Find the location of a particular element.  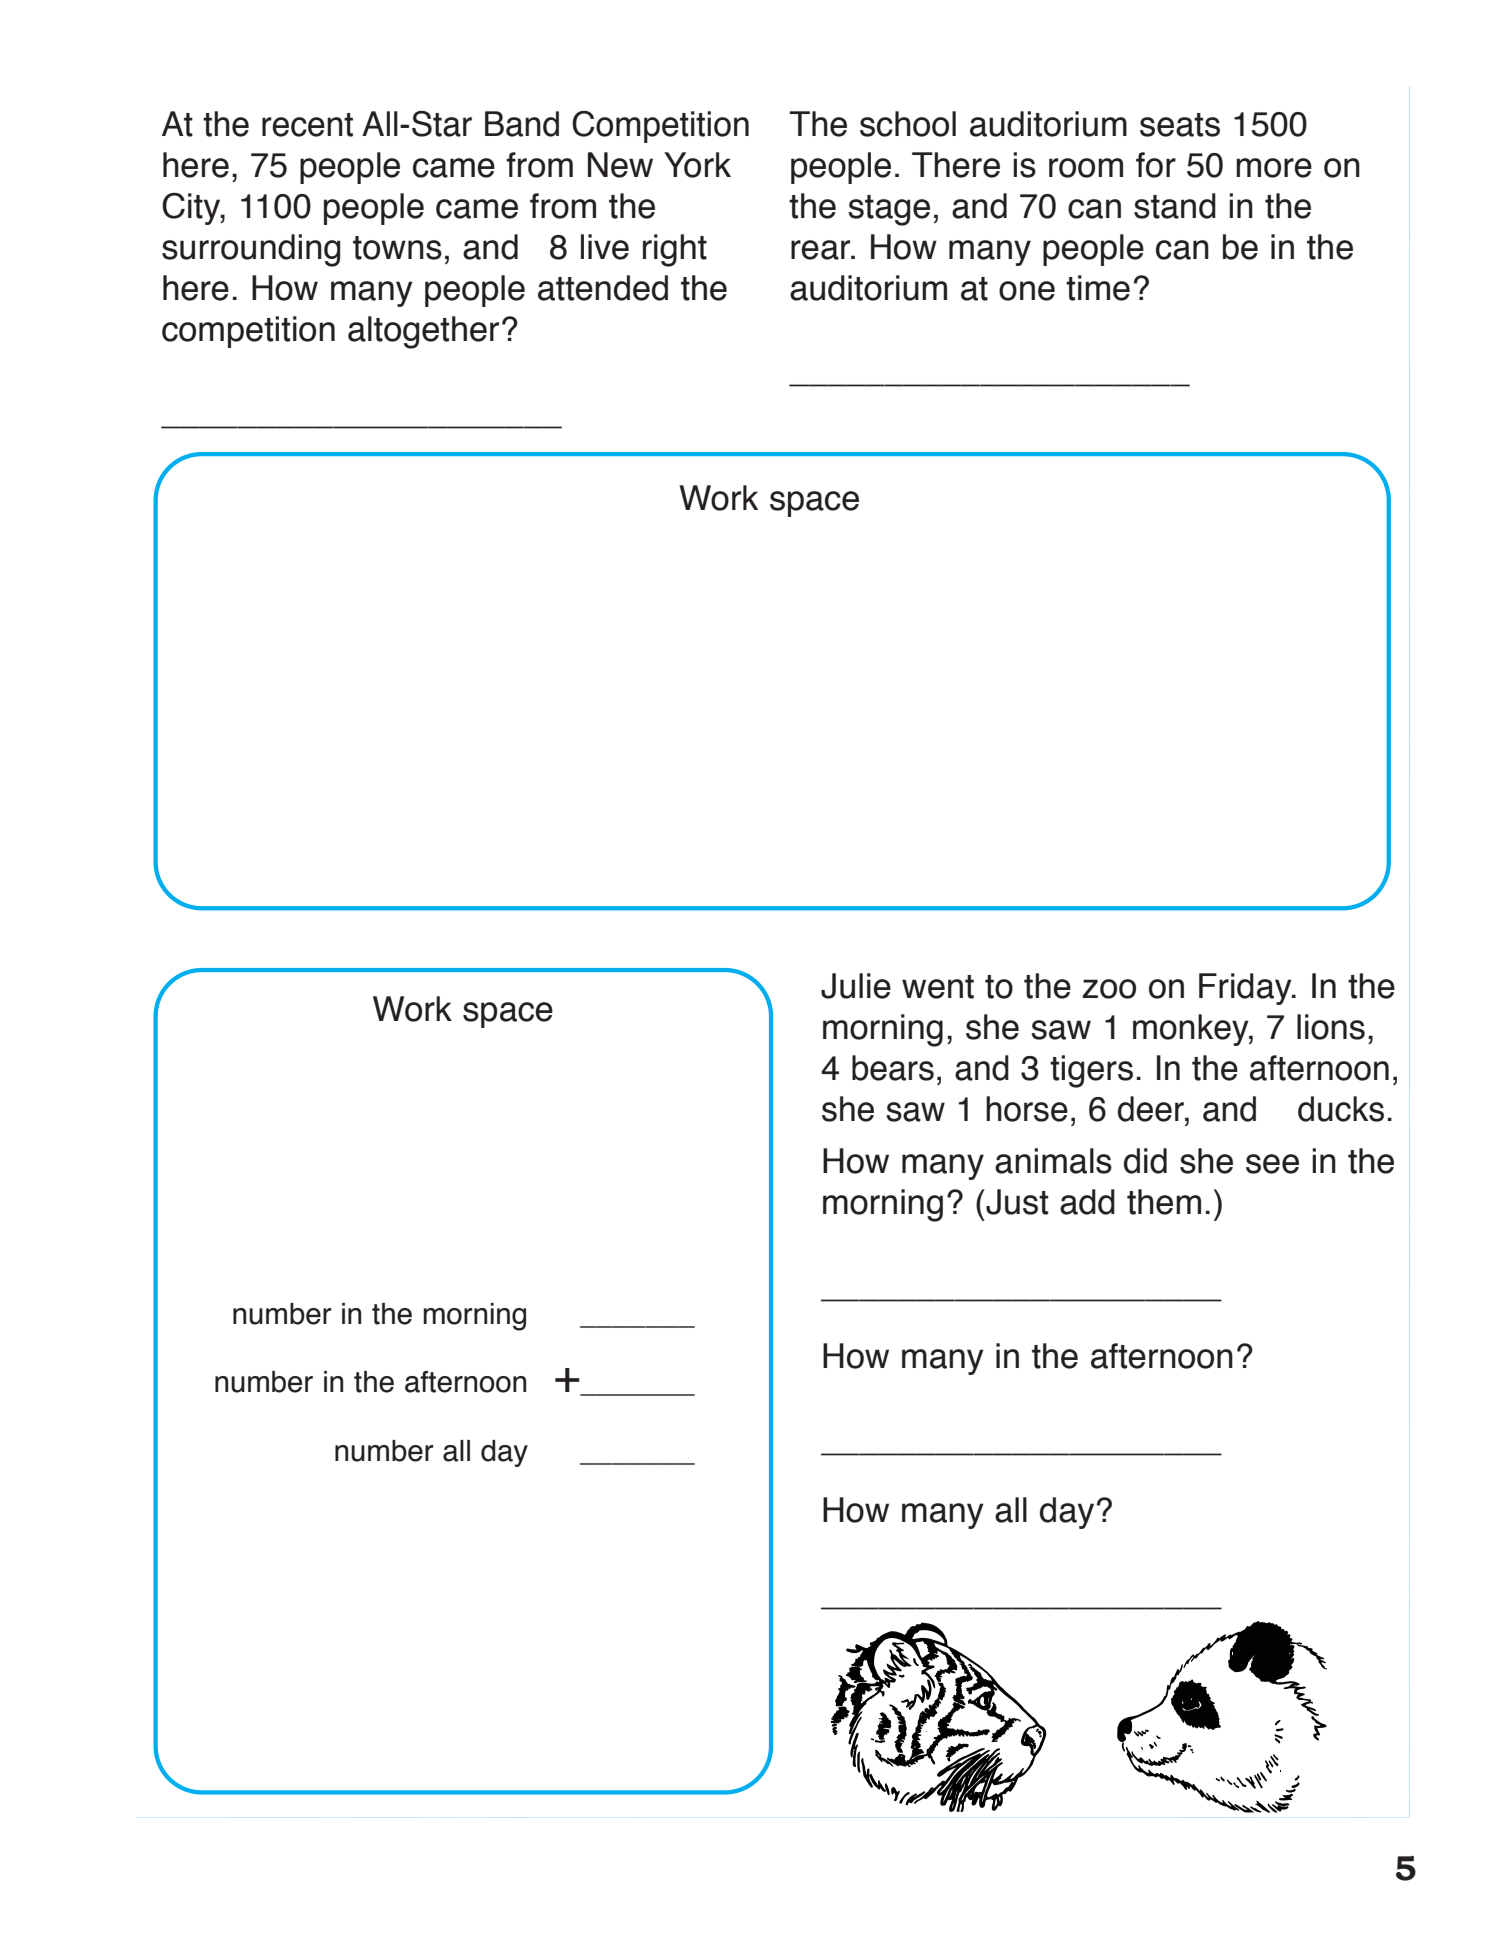

see is located at coordinates (1272, 1164).
